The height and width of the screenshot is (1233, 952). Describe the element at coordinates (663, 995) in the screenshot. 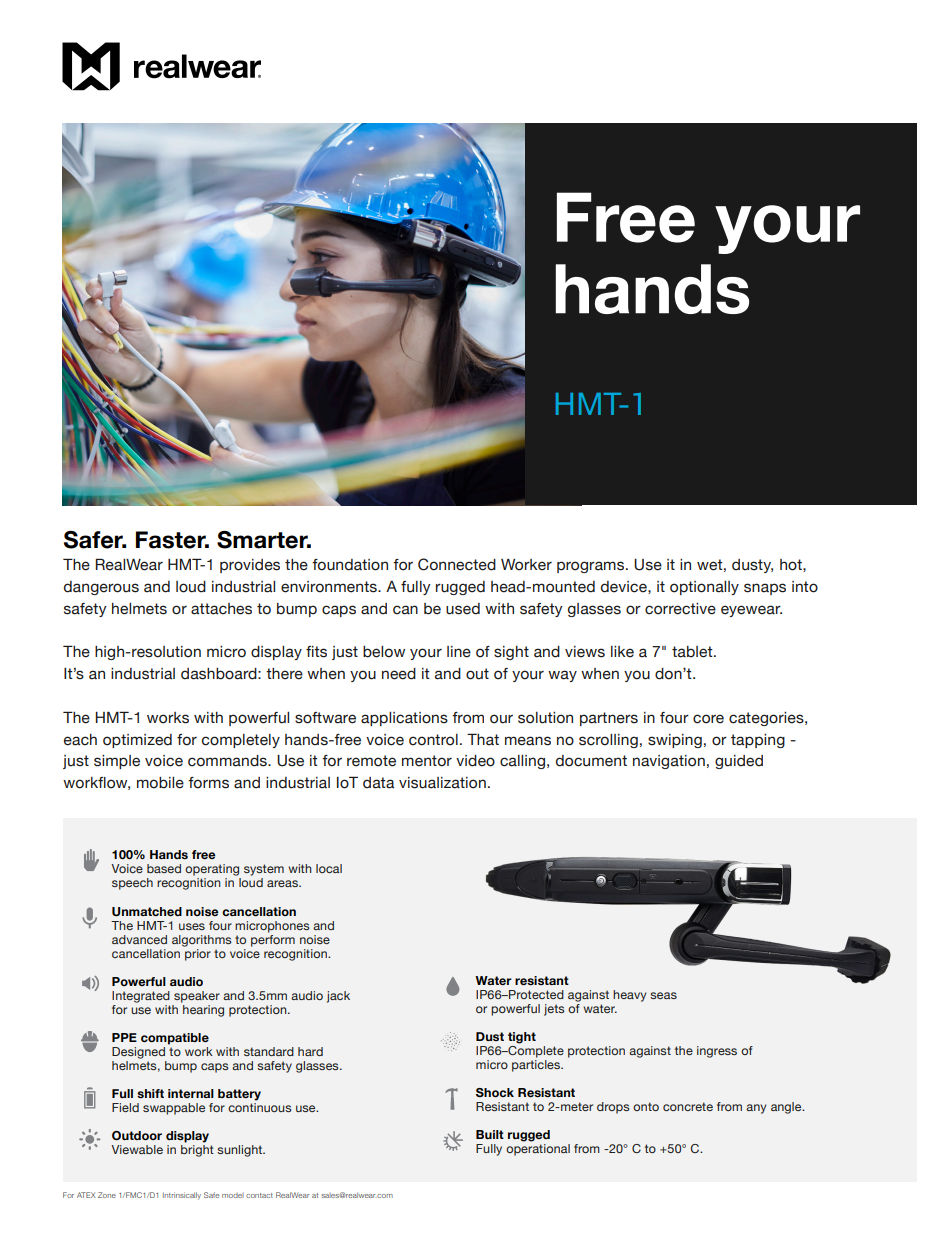

I see `seas` at that location.
